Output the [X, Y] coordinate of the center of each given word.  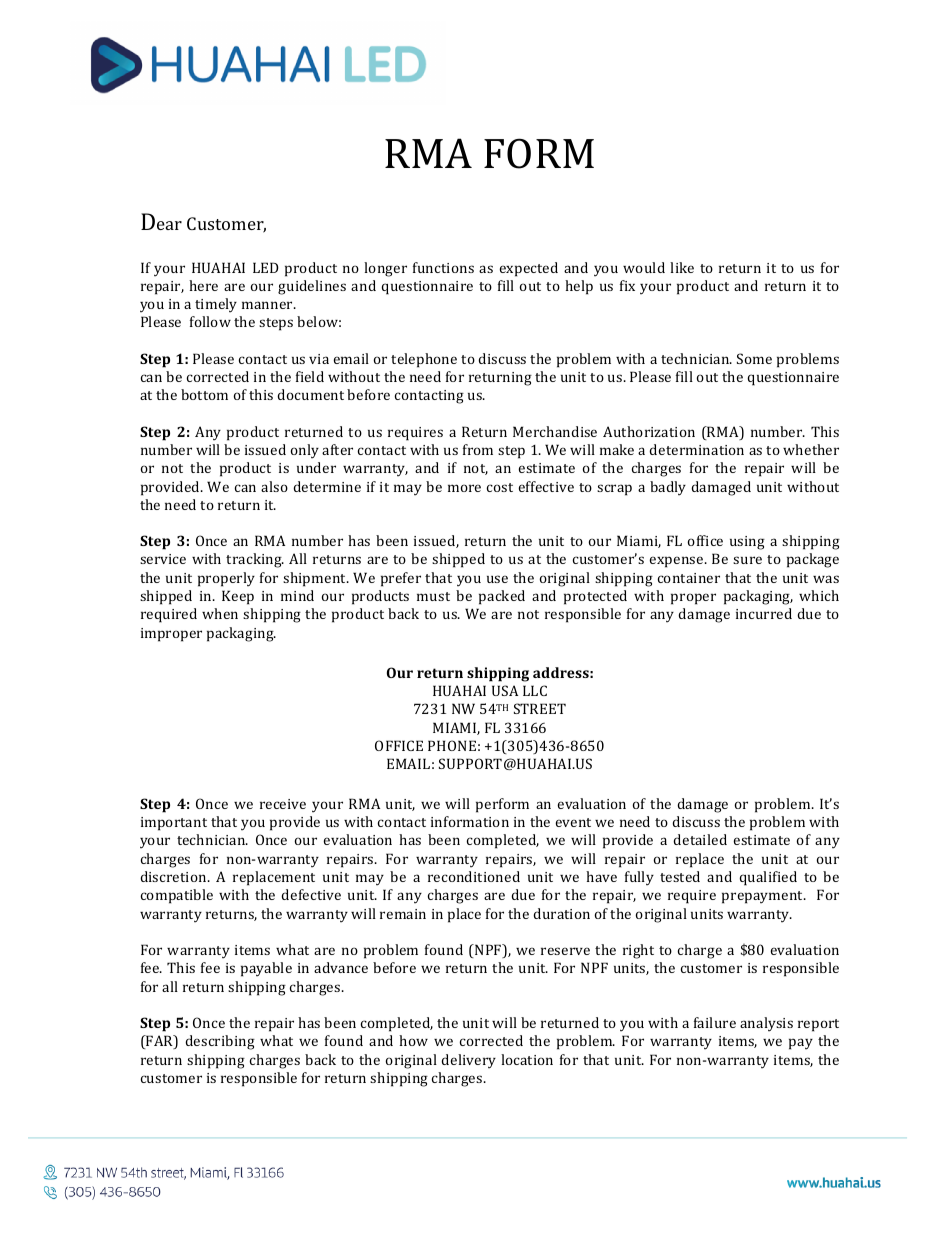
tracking [255, 560]
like [682, 267]
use [497, 579]
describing [220, 1042]
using [747, 543]
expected [528, 269]
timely [216, 305]
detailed [700, 839]
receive [283, 804]
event [573, 822]
